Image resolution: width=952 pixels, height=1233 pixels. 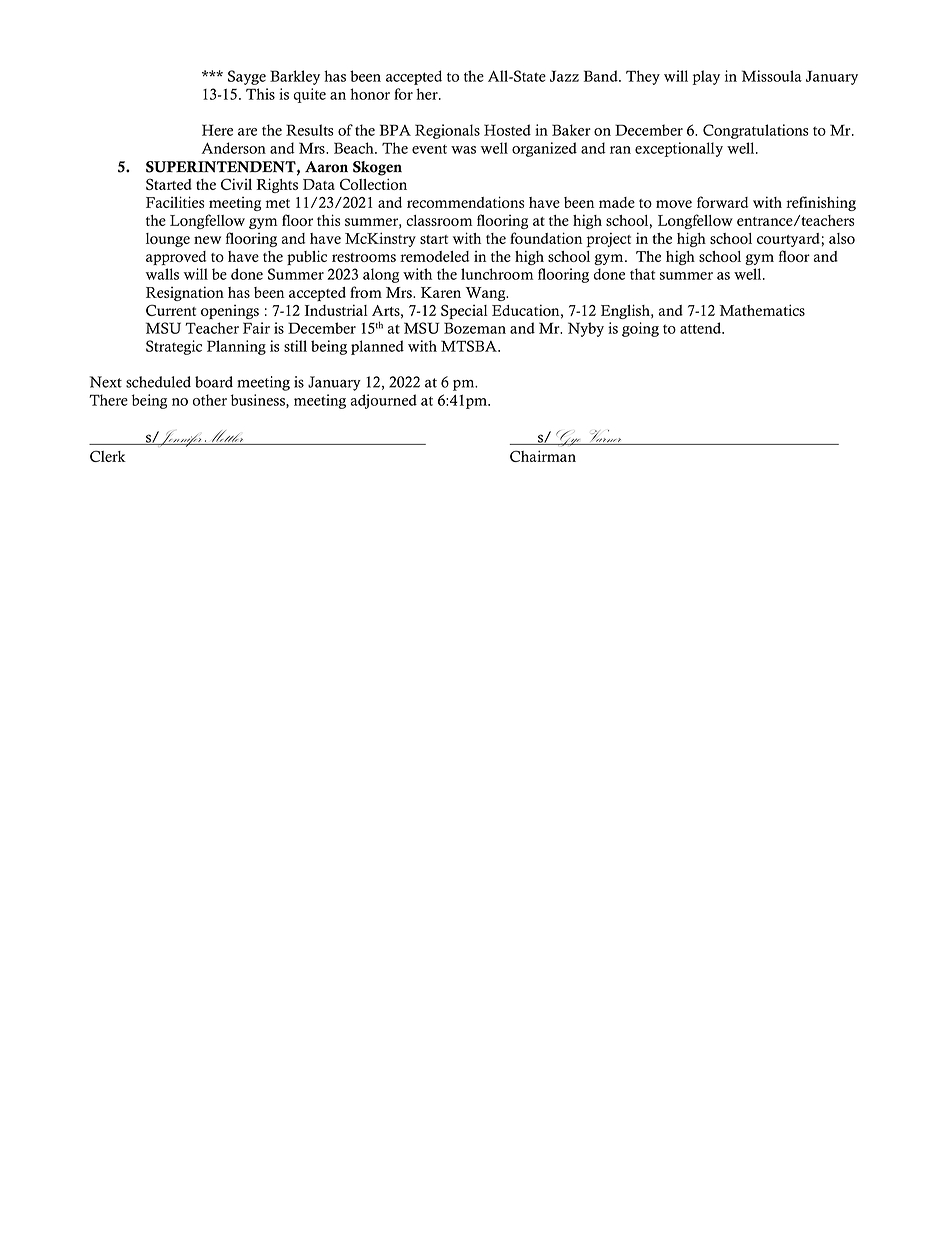 What do you see at coordinates (679, 149) in the screenshot?
I see `exceptionally` at bounding box center [679, 149].
